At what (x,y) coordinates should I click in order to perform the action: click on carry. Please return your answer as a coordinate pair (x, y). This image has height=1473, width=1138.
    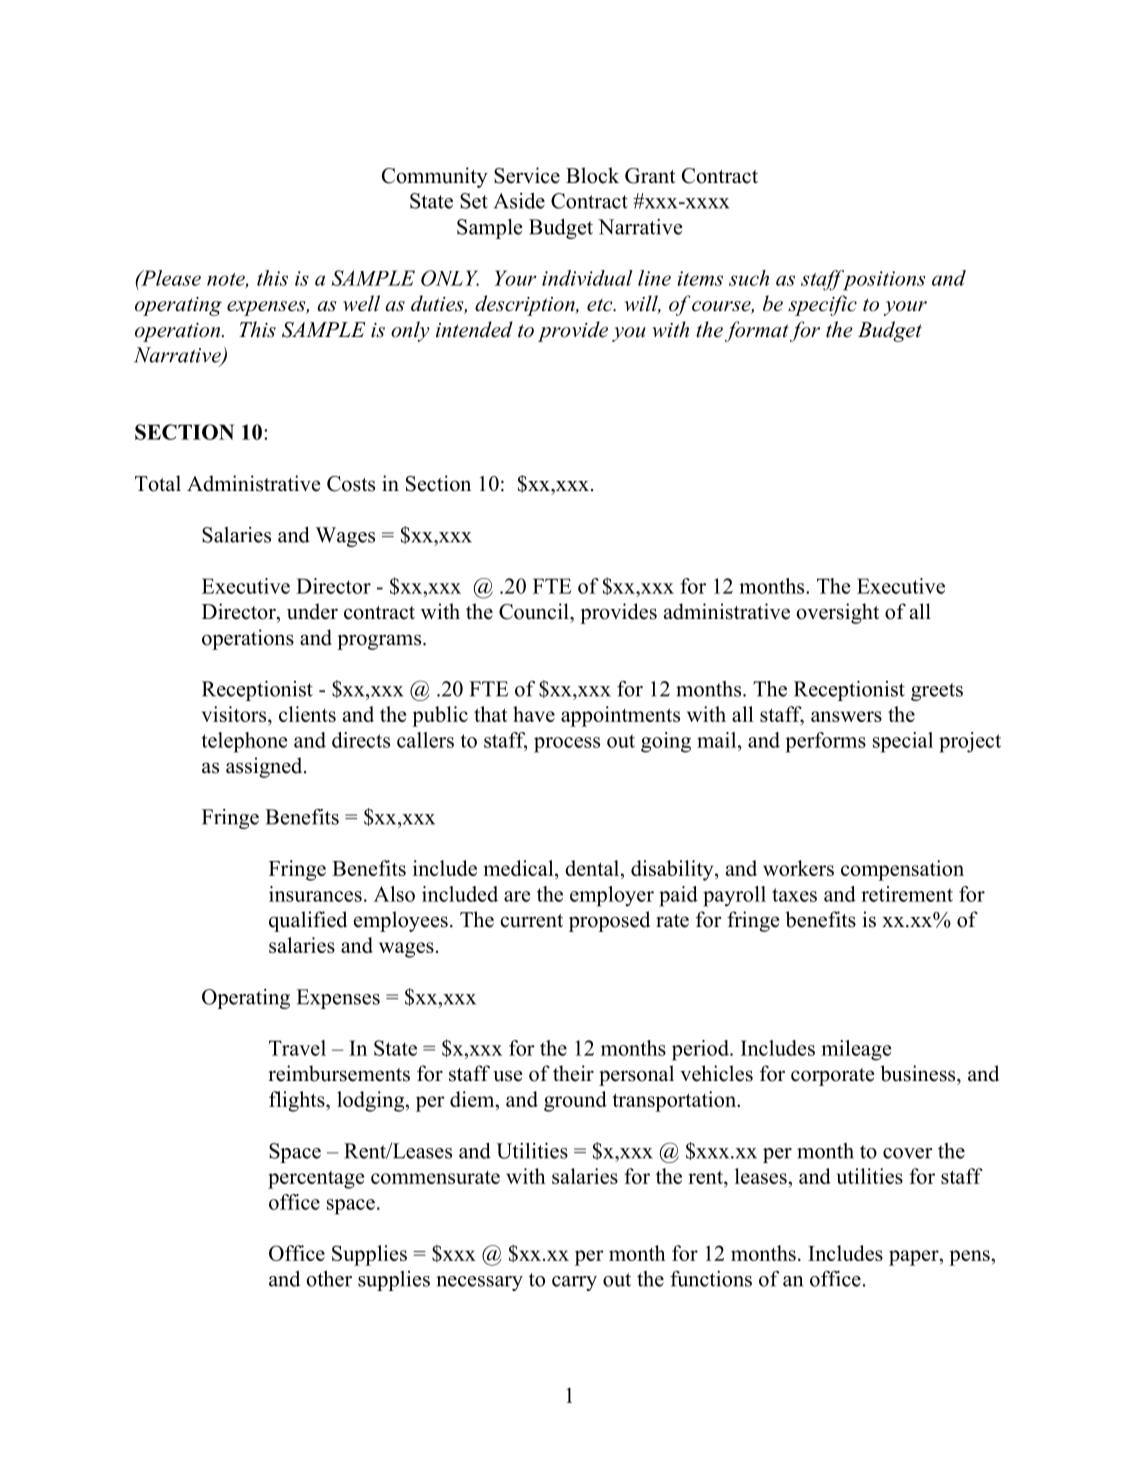
    Looking at the image, I should click on (574, 1283).
